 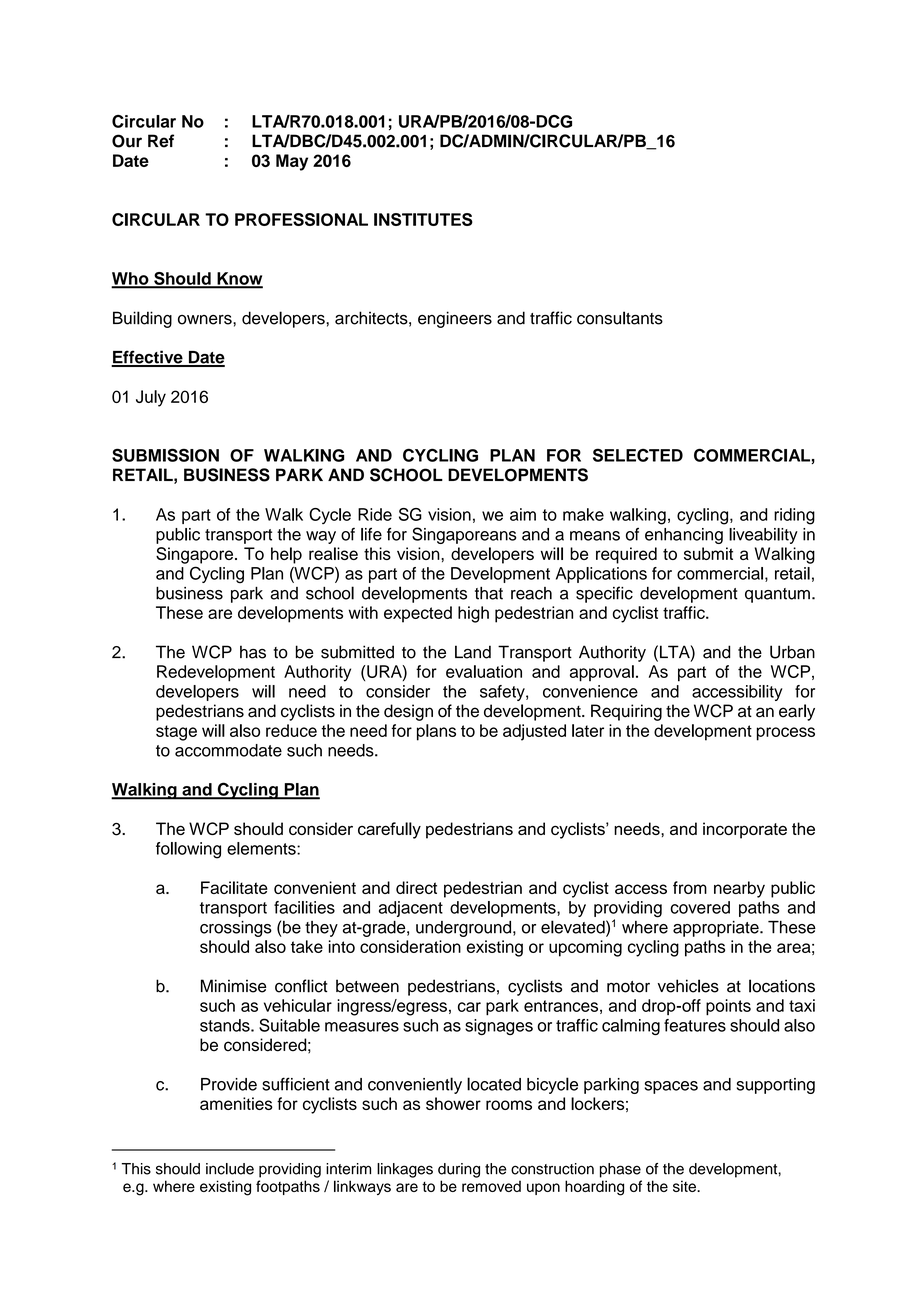 I want to click on consultants, so click(x=620, y=318).
